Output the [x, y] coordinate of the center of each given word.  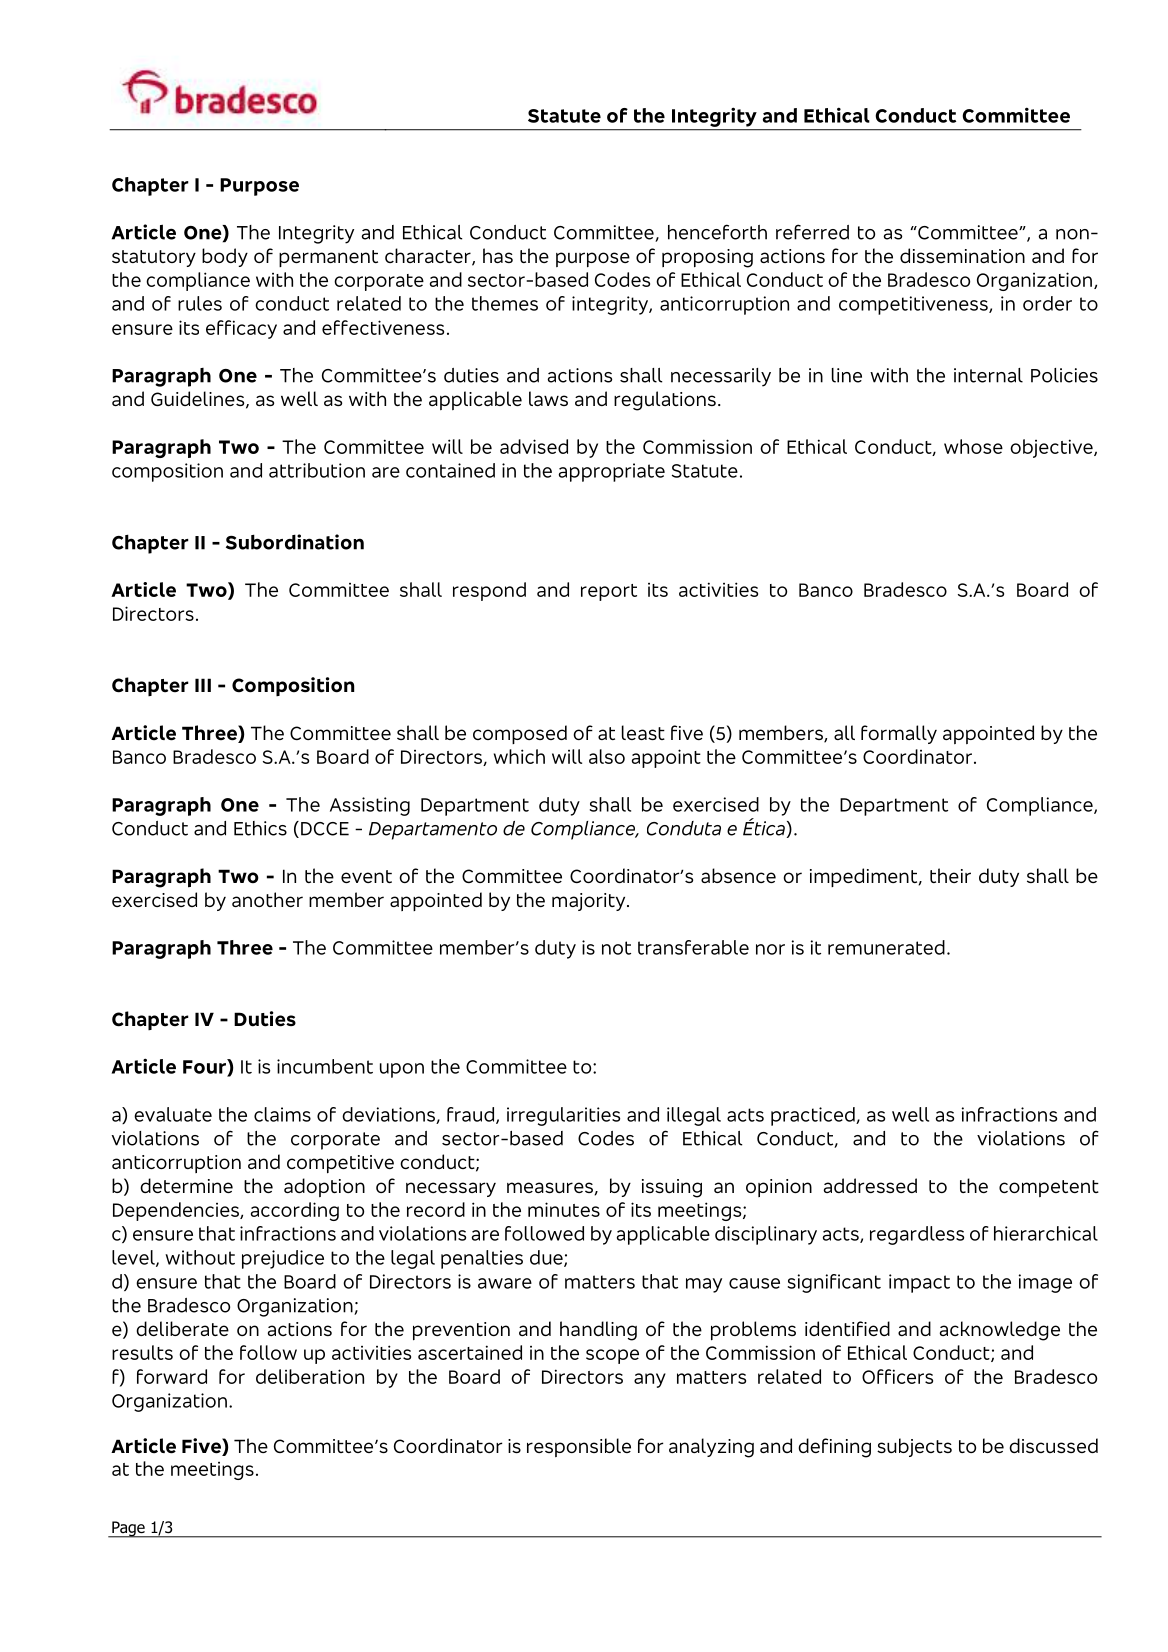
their [950, 875]
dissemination [962, 255]
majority [590, 902]
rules [200, 303]
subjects [914, 1447]
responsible [579, 1447]
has [498, 255]
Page [128, 1529]
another [267, 899]
